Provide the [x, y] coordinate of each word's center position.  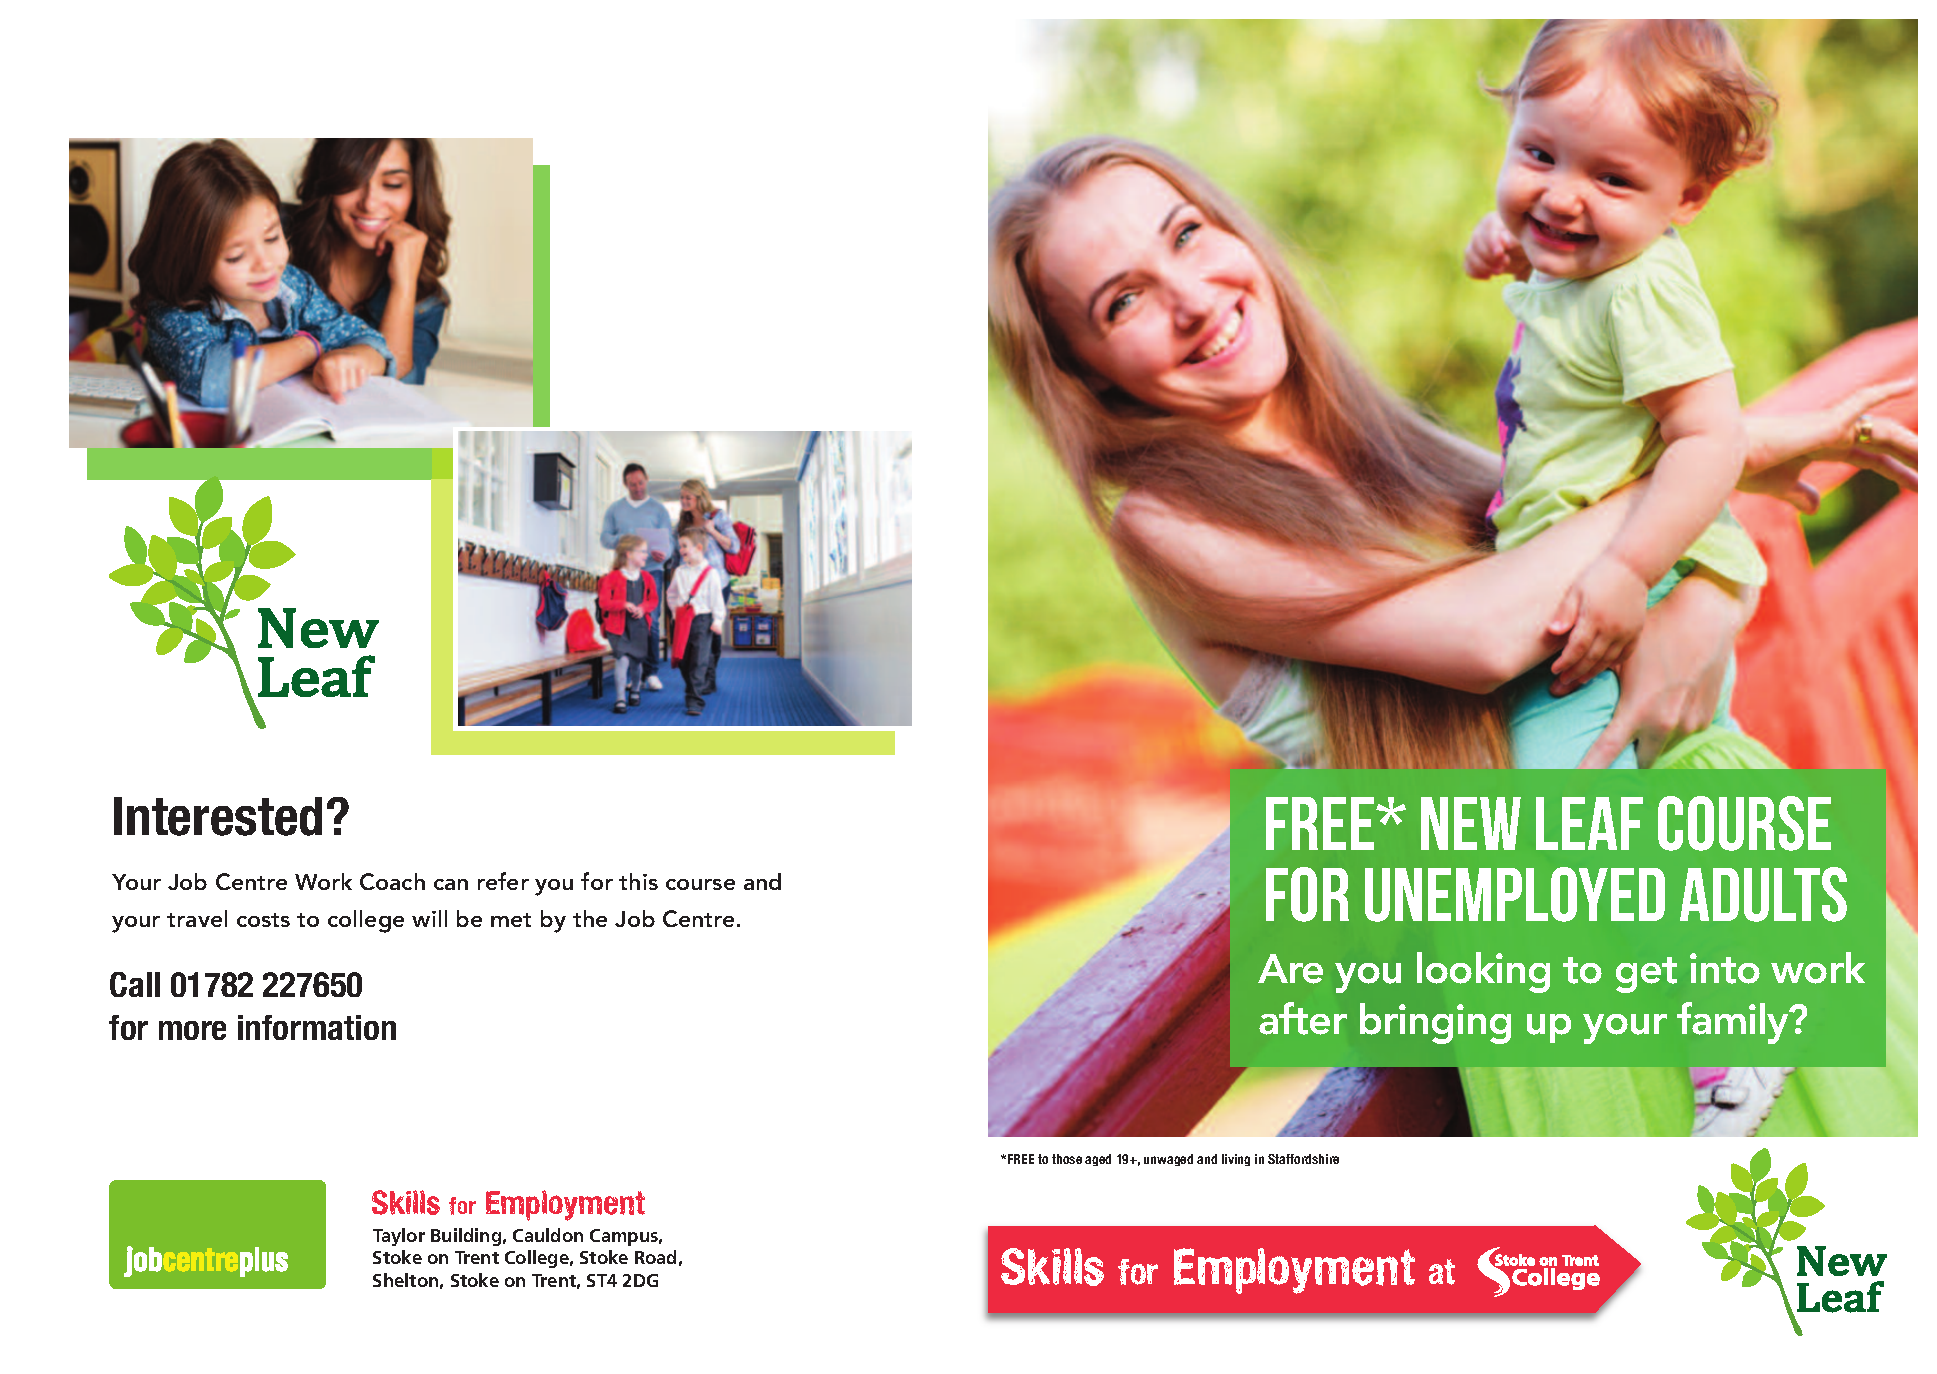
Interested [218, 816]
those [1067, 1159]
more [192, 1030]
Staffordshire [1303, 1159]
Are [1290, 969]
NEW [1471, 823]
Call [135, 984]
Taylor [399, 1237]
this [638, 881]
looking [1483, 972]
